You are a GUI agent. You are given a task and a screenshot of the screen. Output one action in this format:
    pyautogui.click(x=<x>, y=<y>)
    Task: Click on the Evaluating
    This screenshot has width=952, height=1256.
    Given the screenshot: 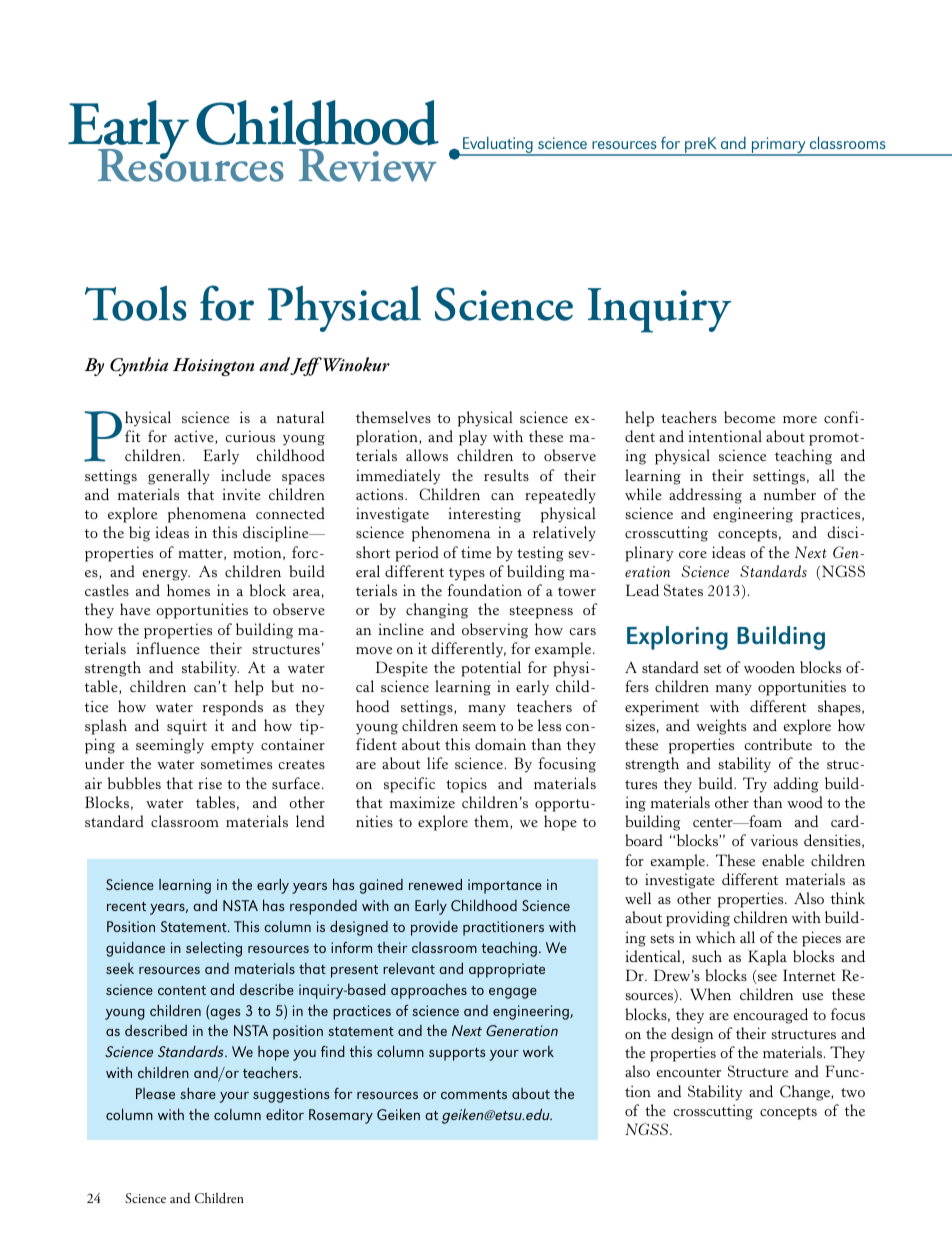 What is the action you would take?
    pyautogui.click(x=498, y=146)
